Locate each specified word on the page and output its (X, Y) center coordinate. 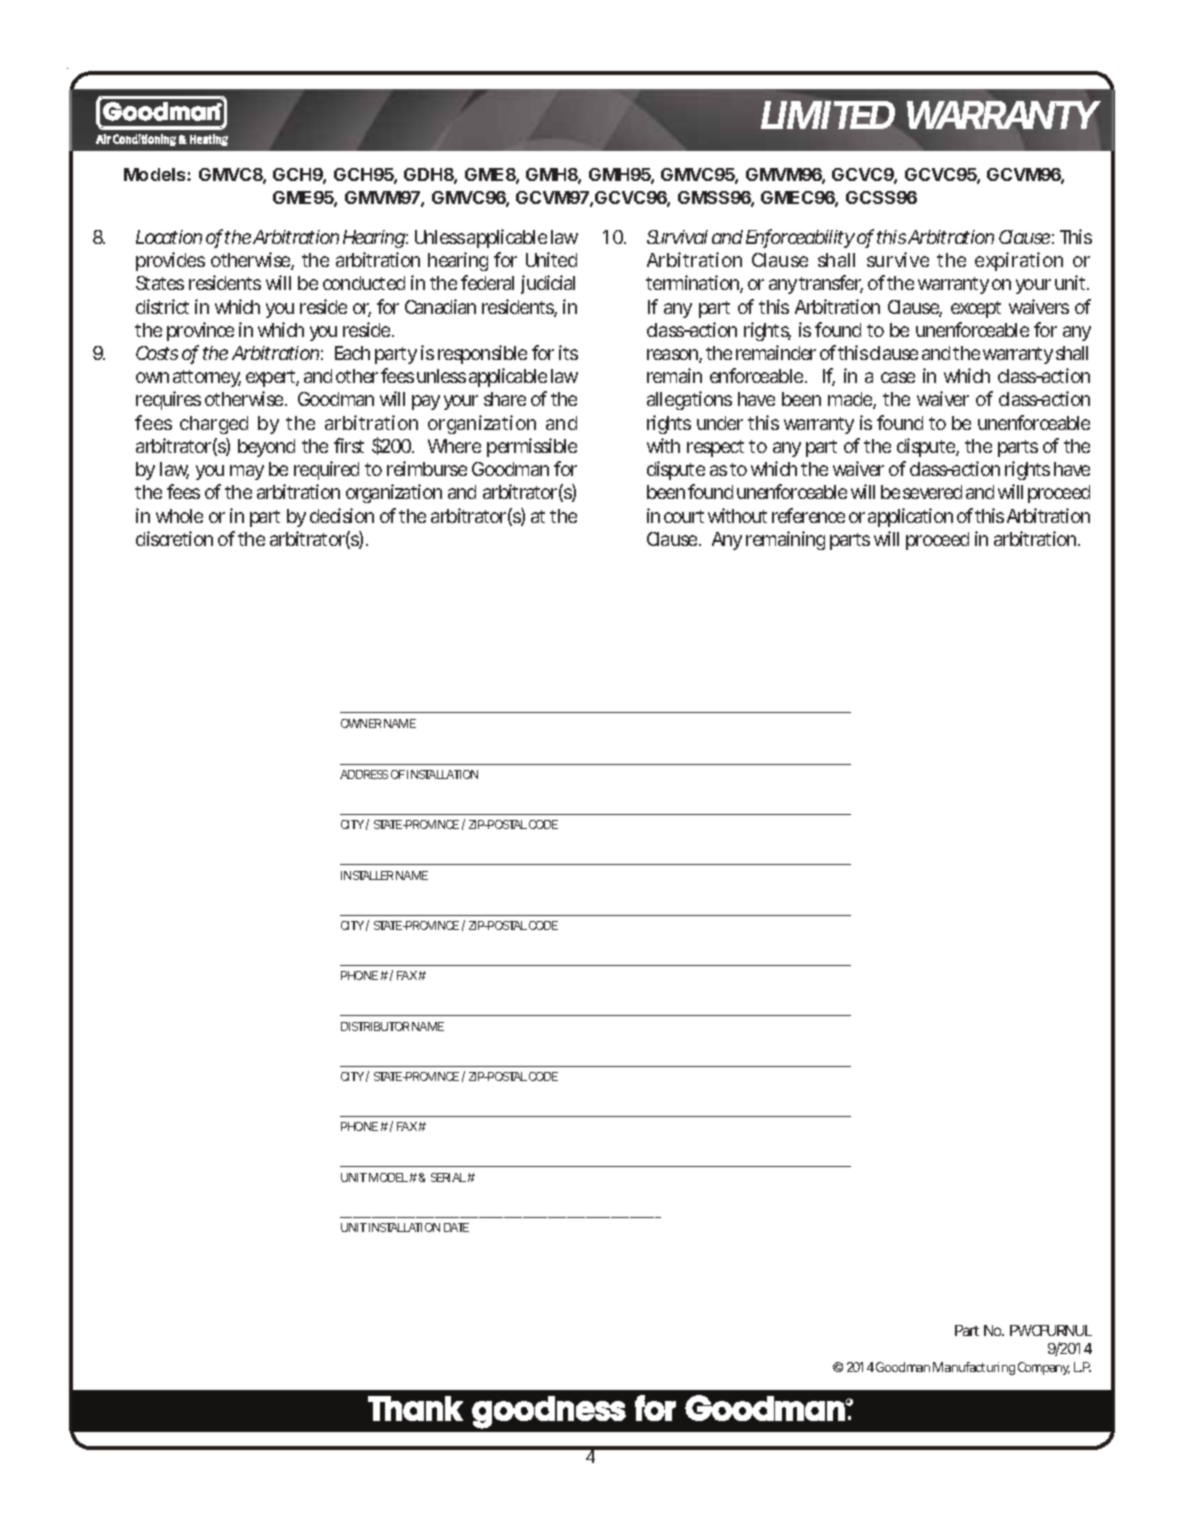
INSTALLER (367, 875)
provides (170, 261)
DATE (456, 1227)
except (976, 309)
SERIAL (448, 1177)
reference (808, 515)
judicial (548, 284)
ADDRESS (364, 774)
